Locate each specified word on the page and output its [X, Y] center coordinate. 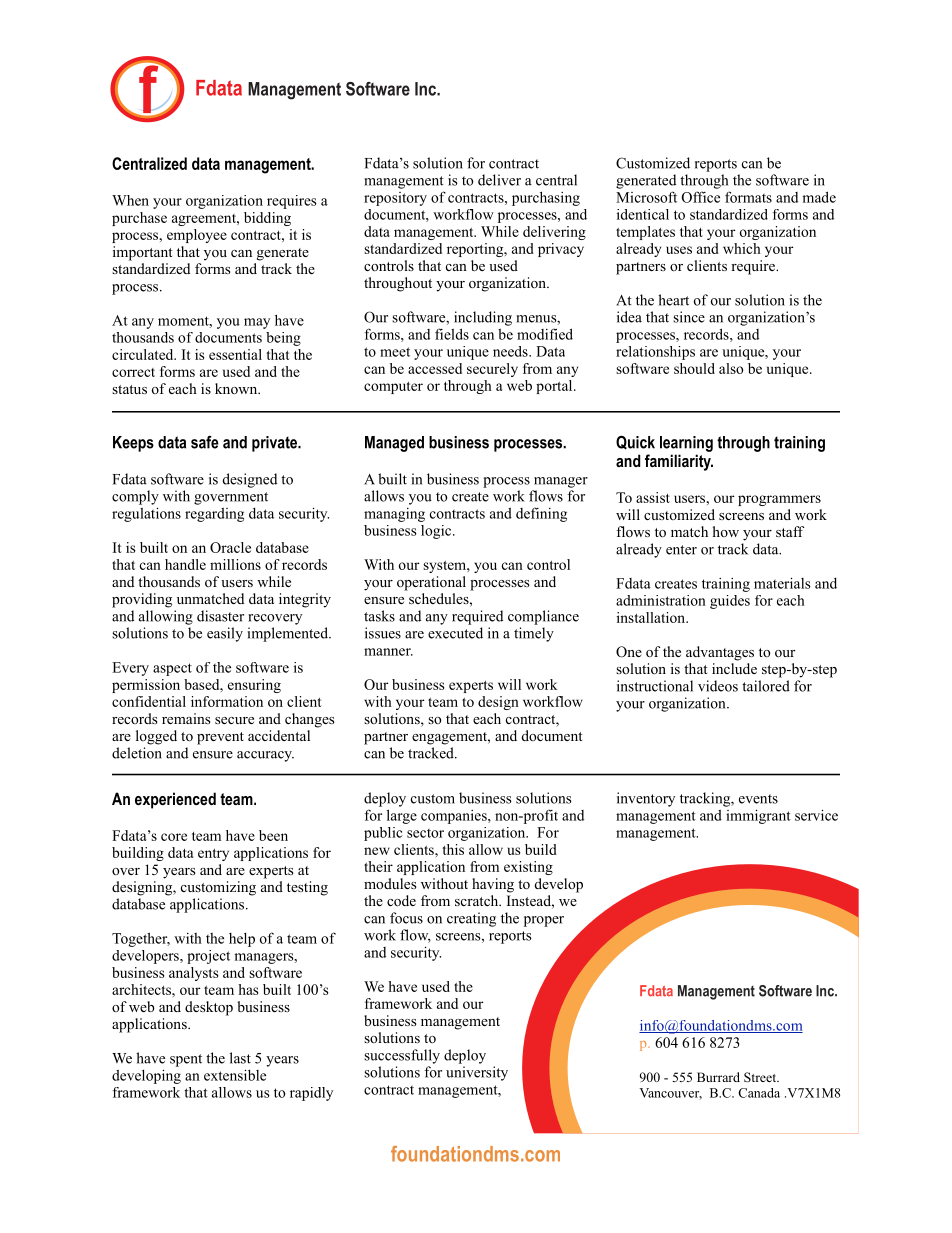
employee [197, 236]
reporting [476, 250]
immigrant [758, 816]
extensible [235, 1075]
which [742, 248]
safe [205, 442]
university [477, 1073]
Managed [394, 444]
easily [225, 634]
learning [686, 444]
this [453, 849]
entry [213, 855]
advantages [720, 653]
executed [455, 633]
